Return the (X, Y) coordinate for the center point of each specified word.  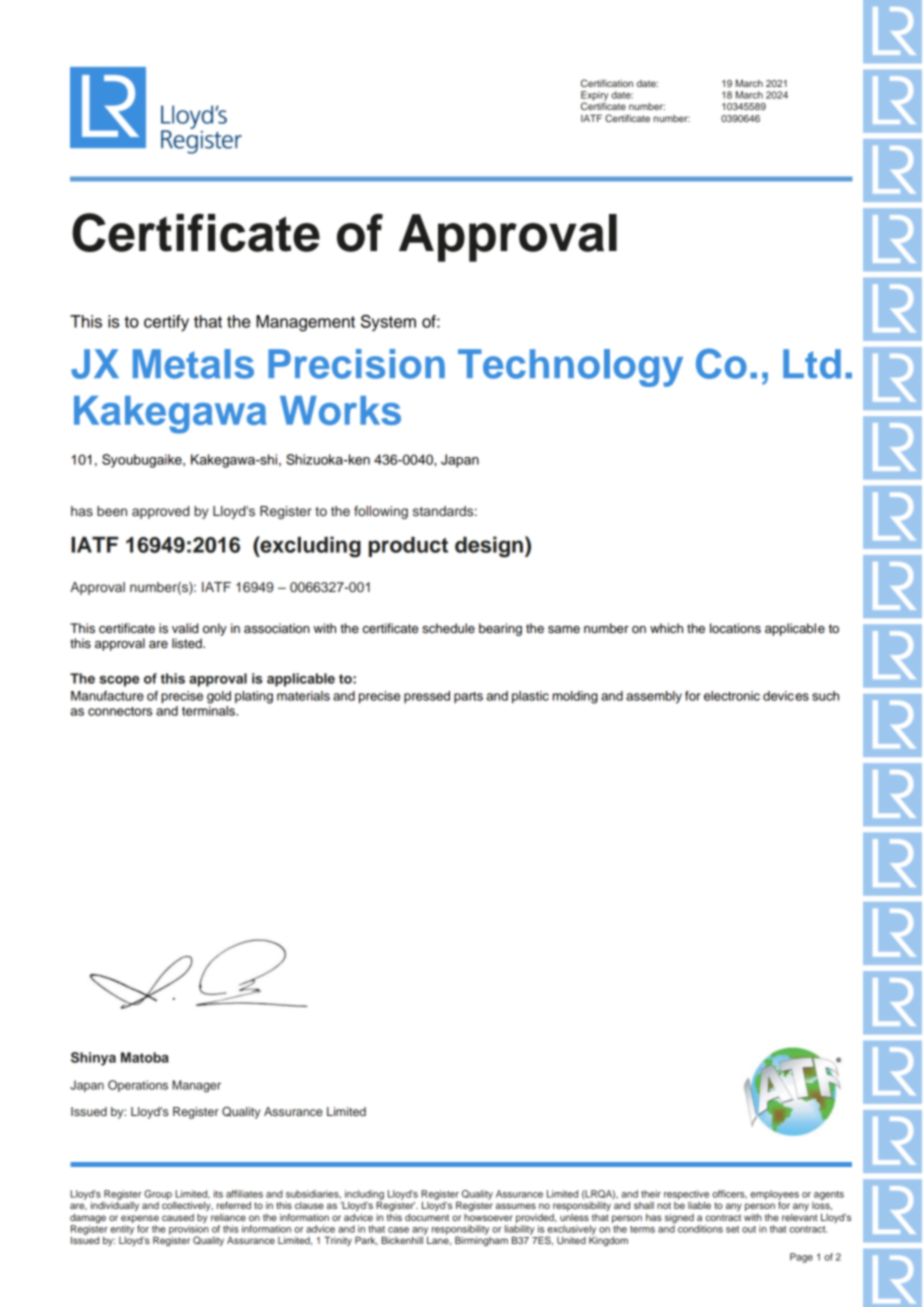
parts (468, 698)
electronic (732, 696)
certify (166, 323)
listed (188, 643)
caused (178, 1217)
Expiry (595, 97)
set (732, 1229)
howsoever (488, 1217)
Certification (607, 83)
